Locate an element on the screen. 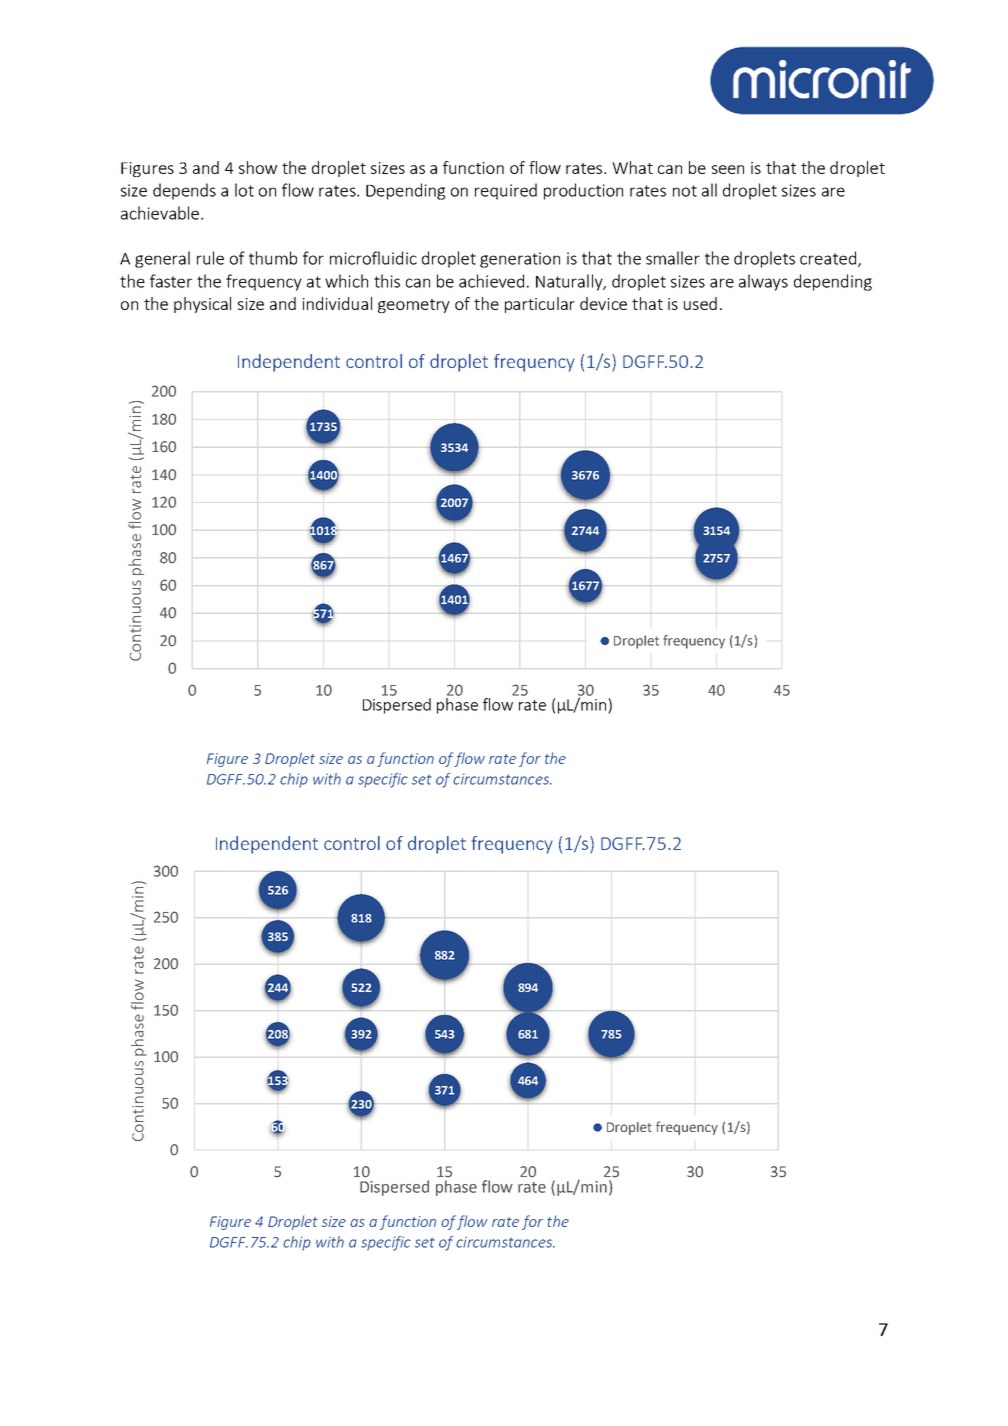 The height and width of the screenshot is (1426, 1008). rule is located at coordinates (210, 258).
